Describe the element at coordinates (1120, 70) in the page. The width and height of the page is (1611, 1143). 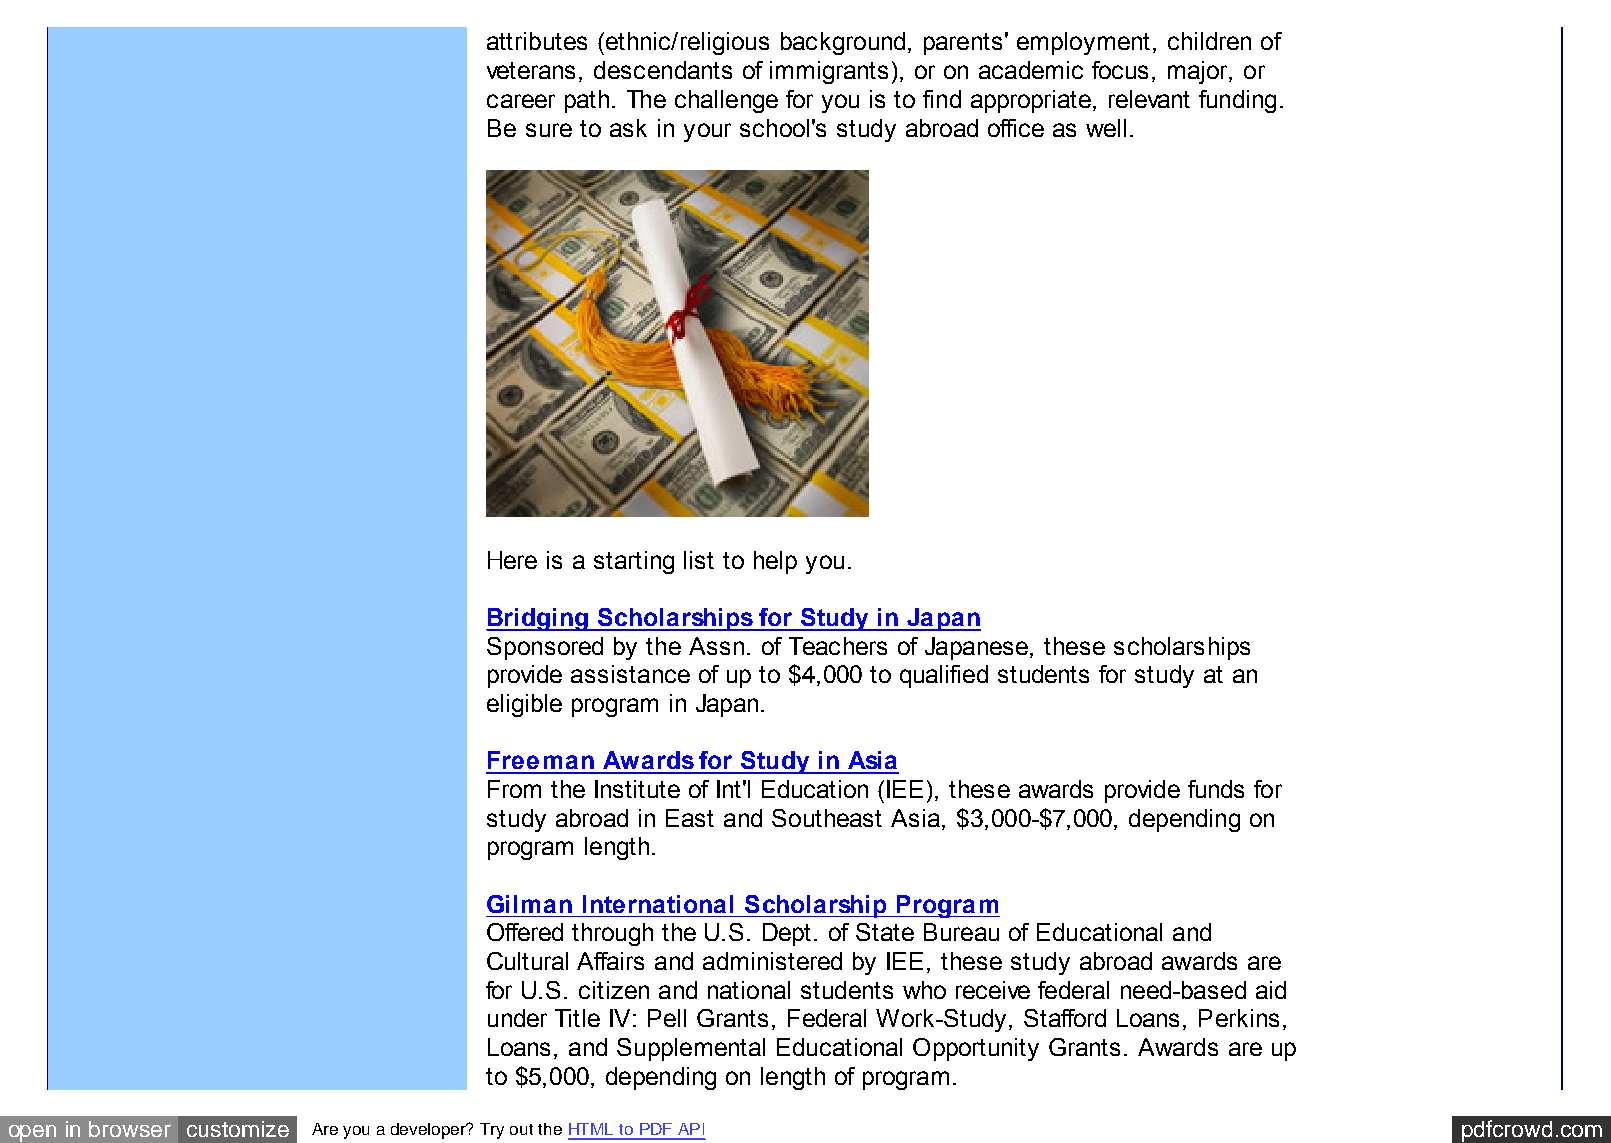
I see `focus` at that location.
